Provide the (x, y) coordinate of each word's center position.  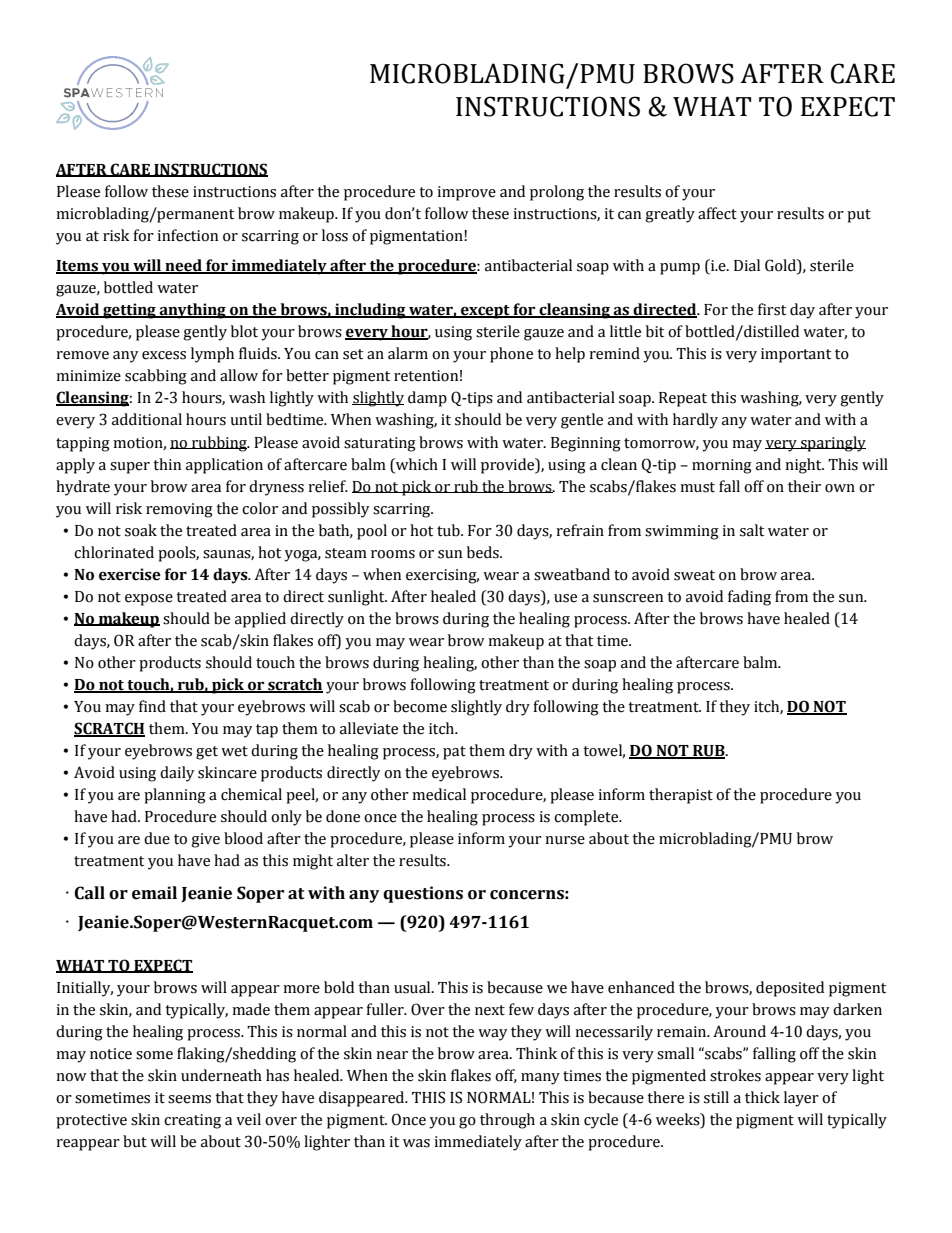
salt (752, 530)
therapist (681, 796)
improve (466, 193)
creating (192, 1121)
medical (439, 794)
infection (187, 235)
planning (175, 796)
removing (179, 510)
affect (717, 213)
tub (449, 530)
